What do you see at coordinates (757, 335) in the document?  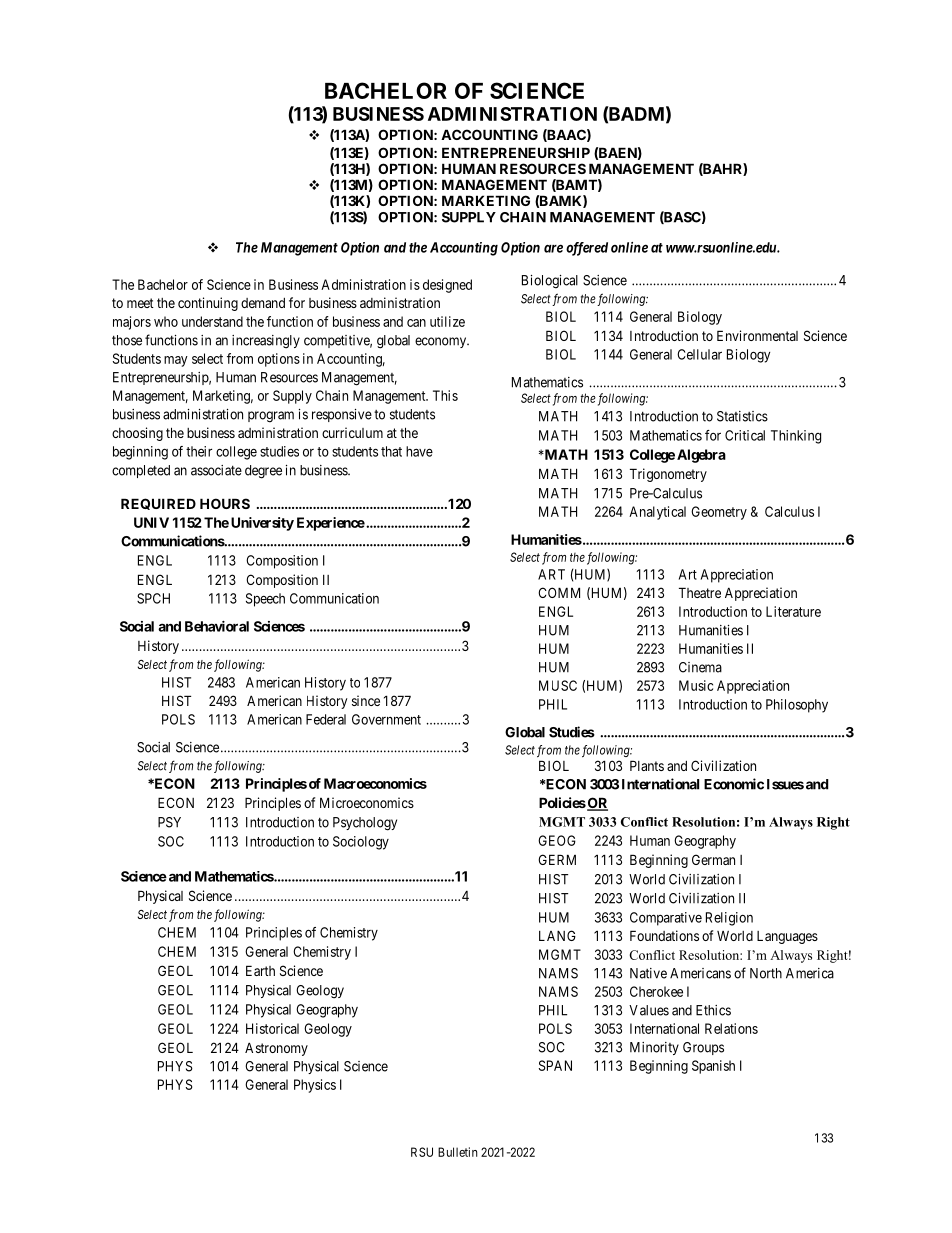 I see `Environmental` at bounding box center [757, 335].
